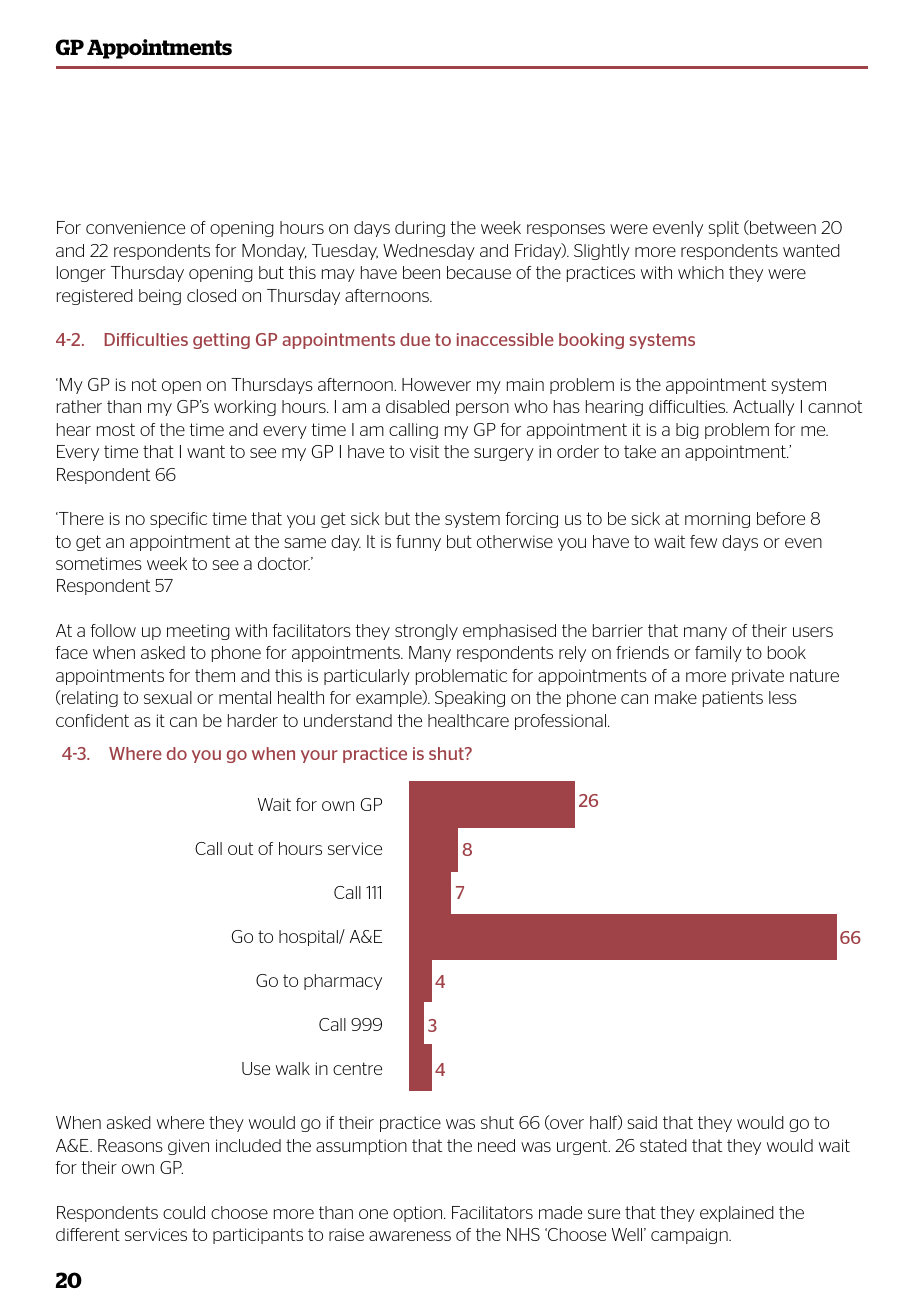 This image has width=924, height=1308. What do you see at coordinates (343, 982) in the image?
I see `pharmacy` at bounding box center [343, 982].
